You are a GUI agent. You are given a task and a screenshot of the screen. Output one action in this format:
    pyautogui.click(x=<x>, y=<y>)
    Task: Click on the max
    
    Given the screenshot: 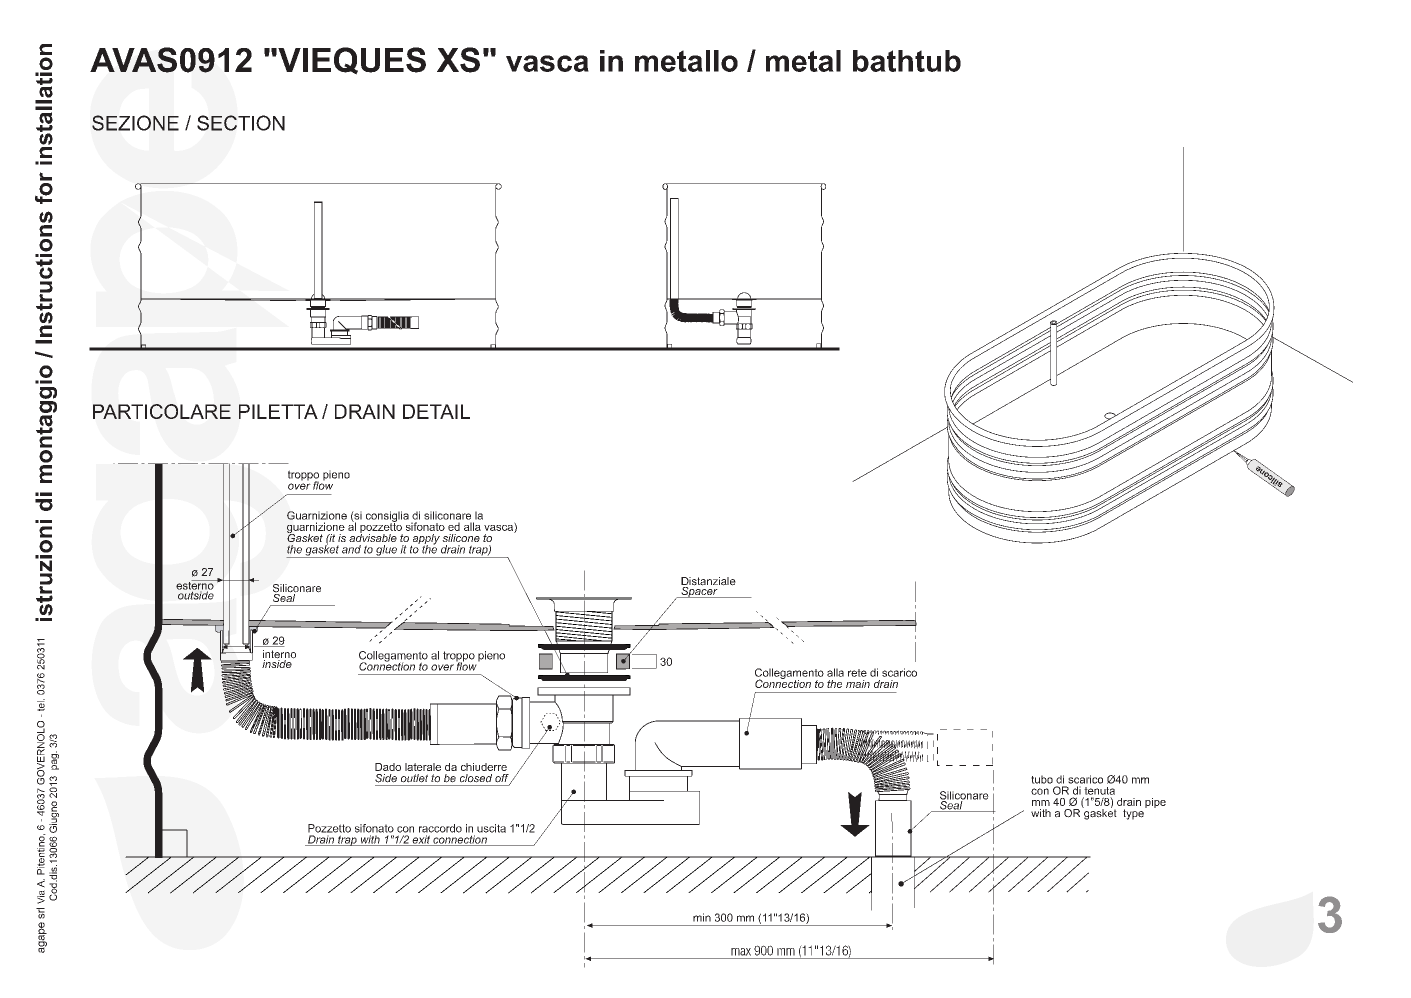 What is the action you would take?
    pyautogui.click(x=741, y=952)
